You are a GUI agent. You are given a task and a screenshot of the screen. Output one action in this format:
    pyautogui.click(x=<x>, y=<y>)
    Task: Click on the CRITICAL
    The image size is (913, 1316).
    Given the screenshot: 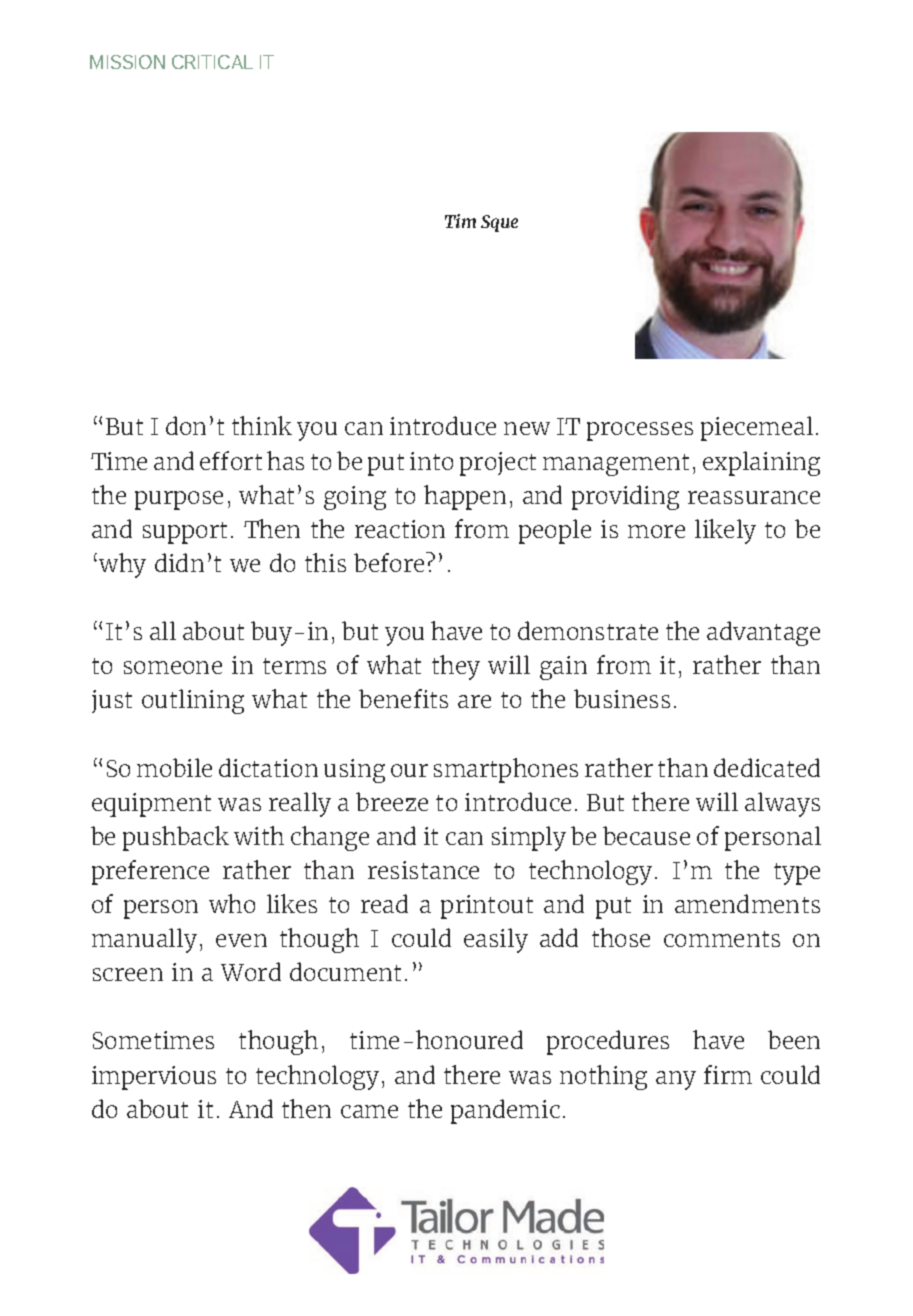 What is the action you would take?
    pyautogui.click(x=212, y=62)
